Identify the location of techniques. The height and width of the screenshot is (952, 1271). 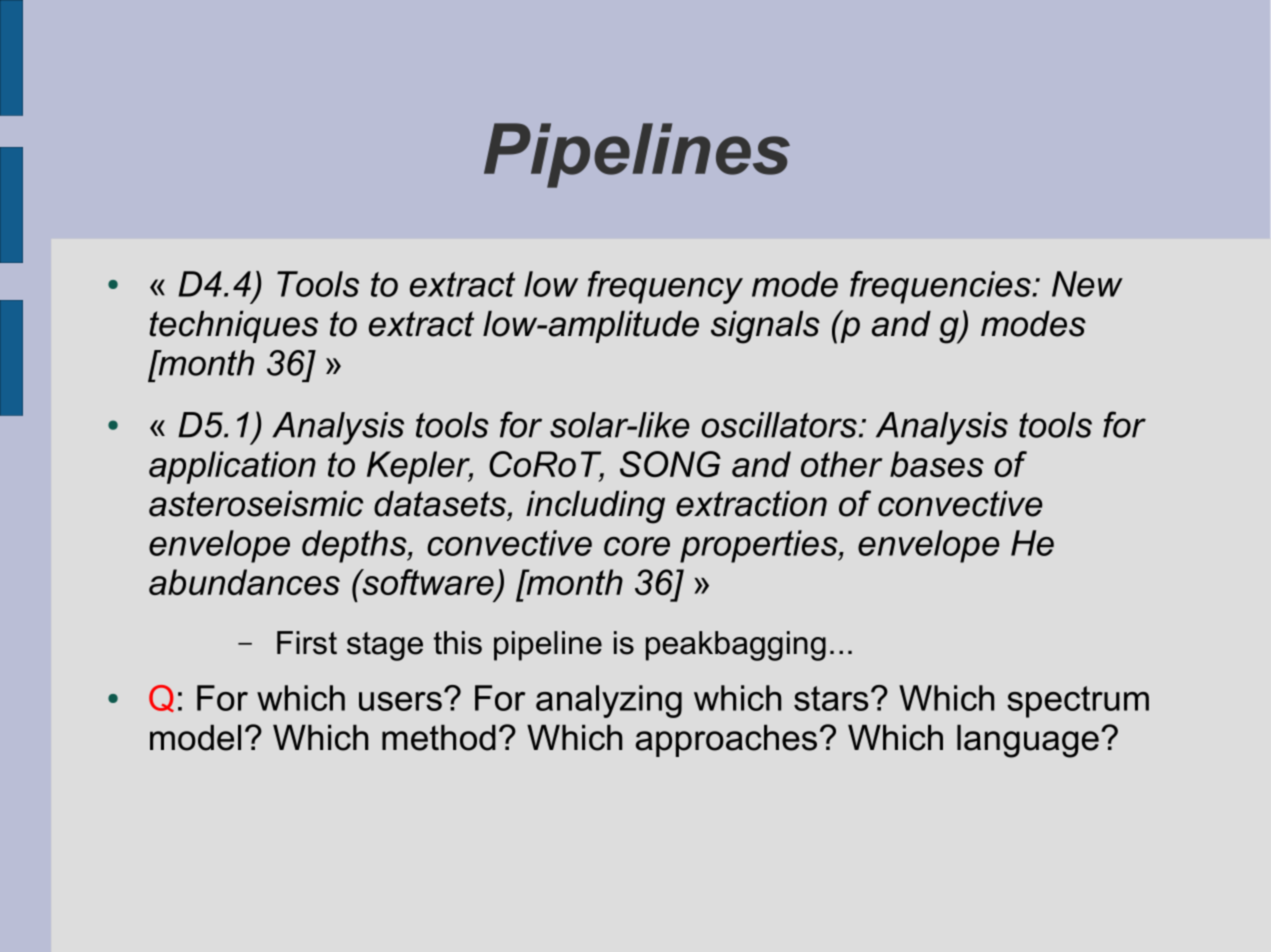
(233, 327).
